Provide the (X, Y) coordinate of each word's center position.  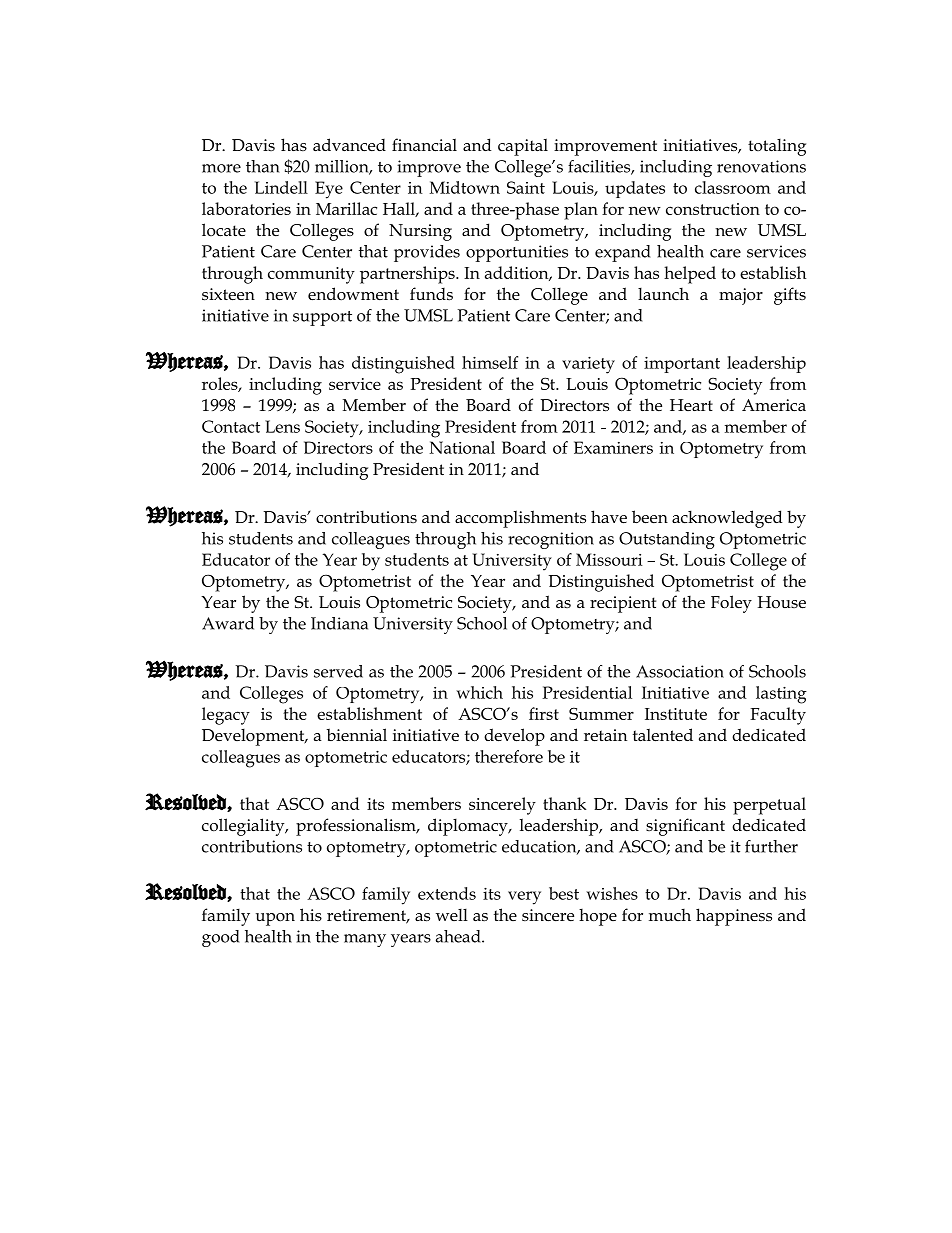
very (524, 898)
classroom (733, 187)
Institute (676, 714)
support (322, 318)
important (682, 365)
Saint (526, 187)
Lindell (281, 187)
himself (490, 362)
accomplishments (520, 519)
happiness (734, 917)
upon (275, 919)
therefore (509, 756)
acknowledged (727, 519)
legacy (226, 716)
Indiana (339, 623)
